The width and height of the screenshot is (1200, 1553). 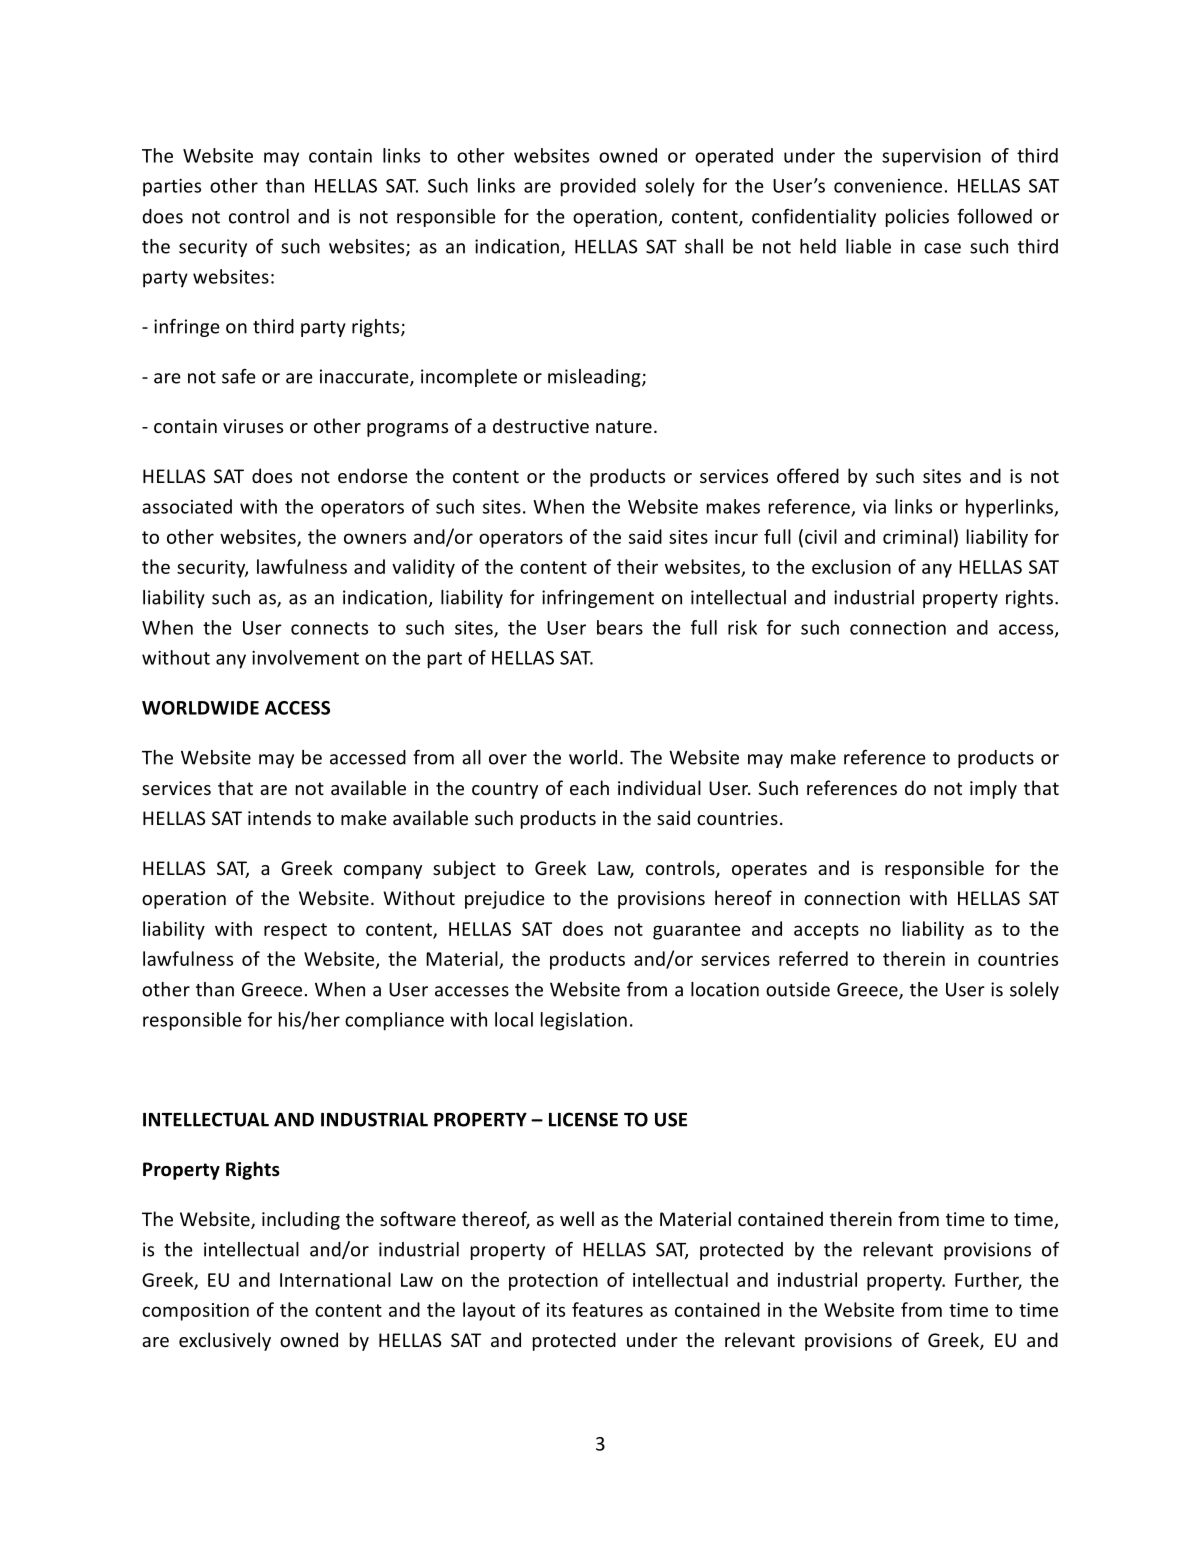 I want to click on its, so click(x=556, y=1310).
